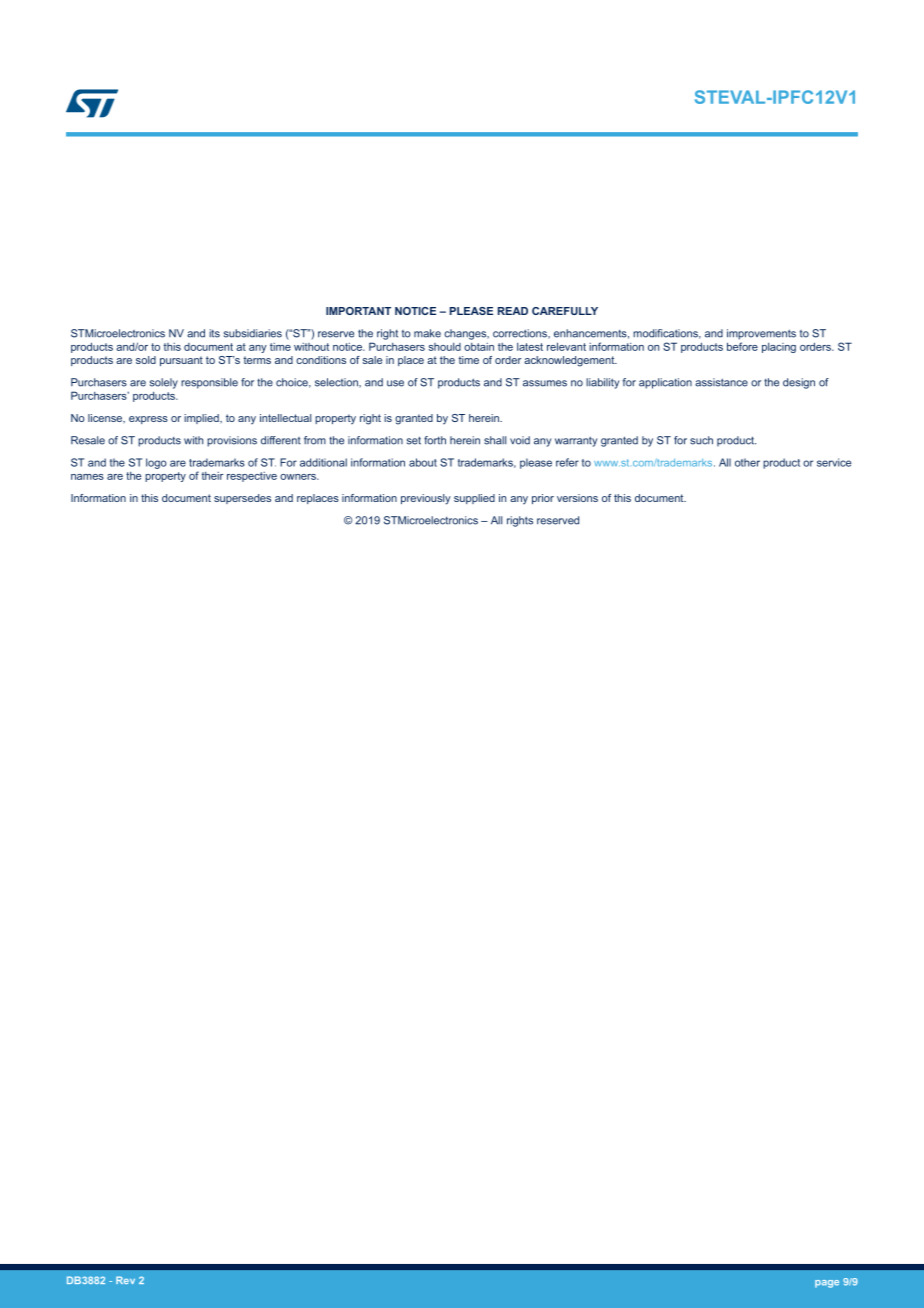 The width and height of the screenshot is (924, 1308). What do you see at coordinates (742, 346) in the screenshot?
I see `before` at bounding box center [742, 346].
